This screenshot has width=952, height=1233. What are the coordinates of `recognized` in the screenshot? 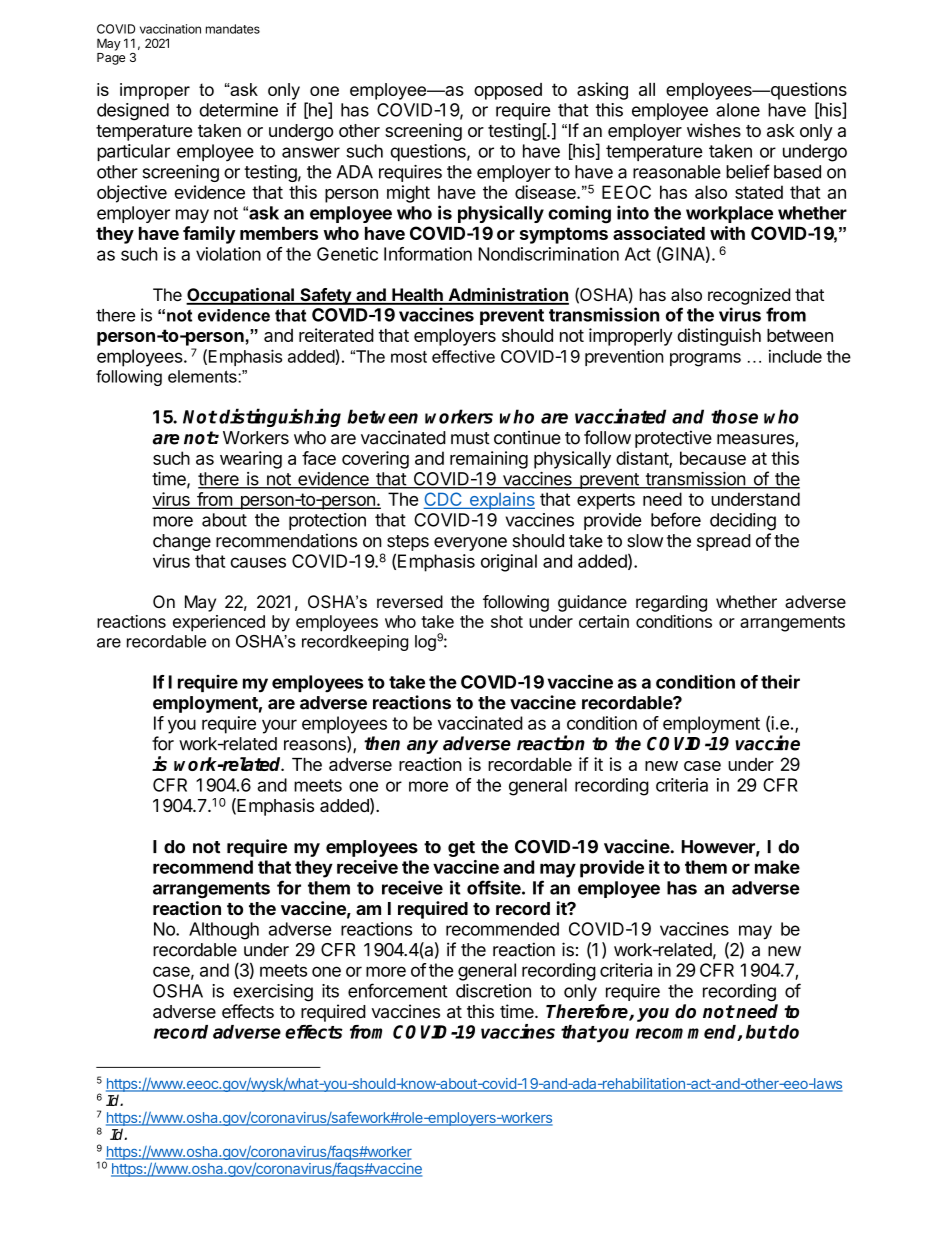 It's located at (749, 296).
